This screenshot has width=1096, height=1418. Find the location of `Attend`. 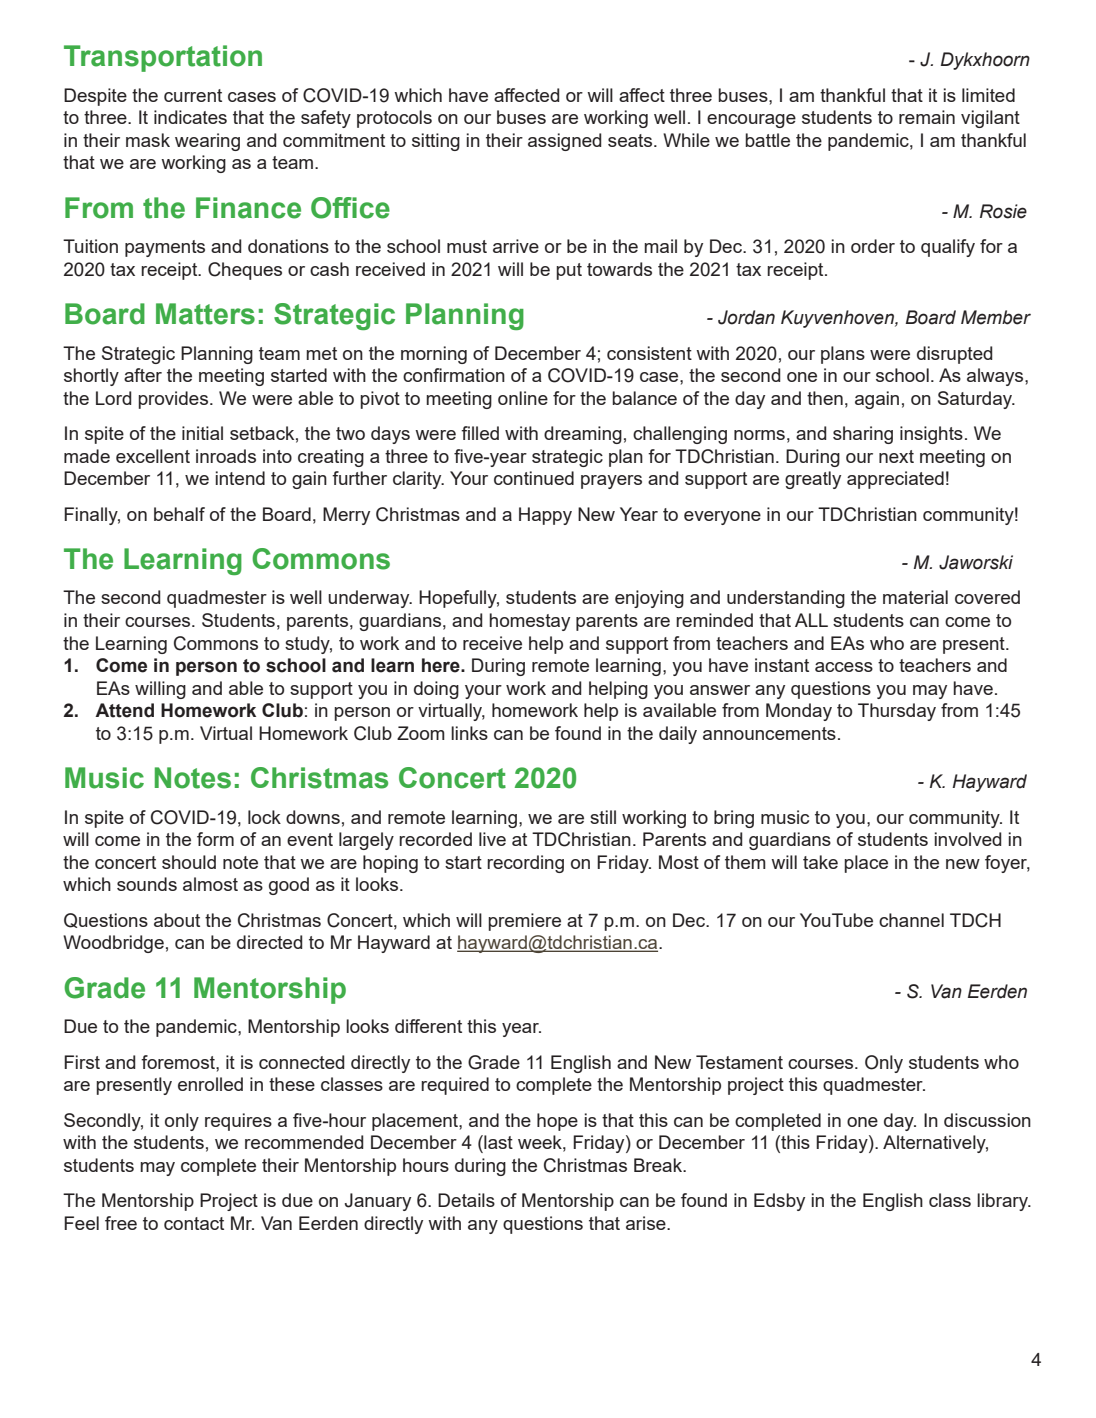

Attend is located at coordinates (124, 710).
